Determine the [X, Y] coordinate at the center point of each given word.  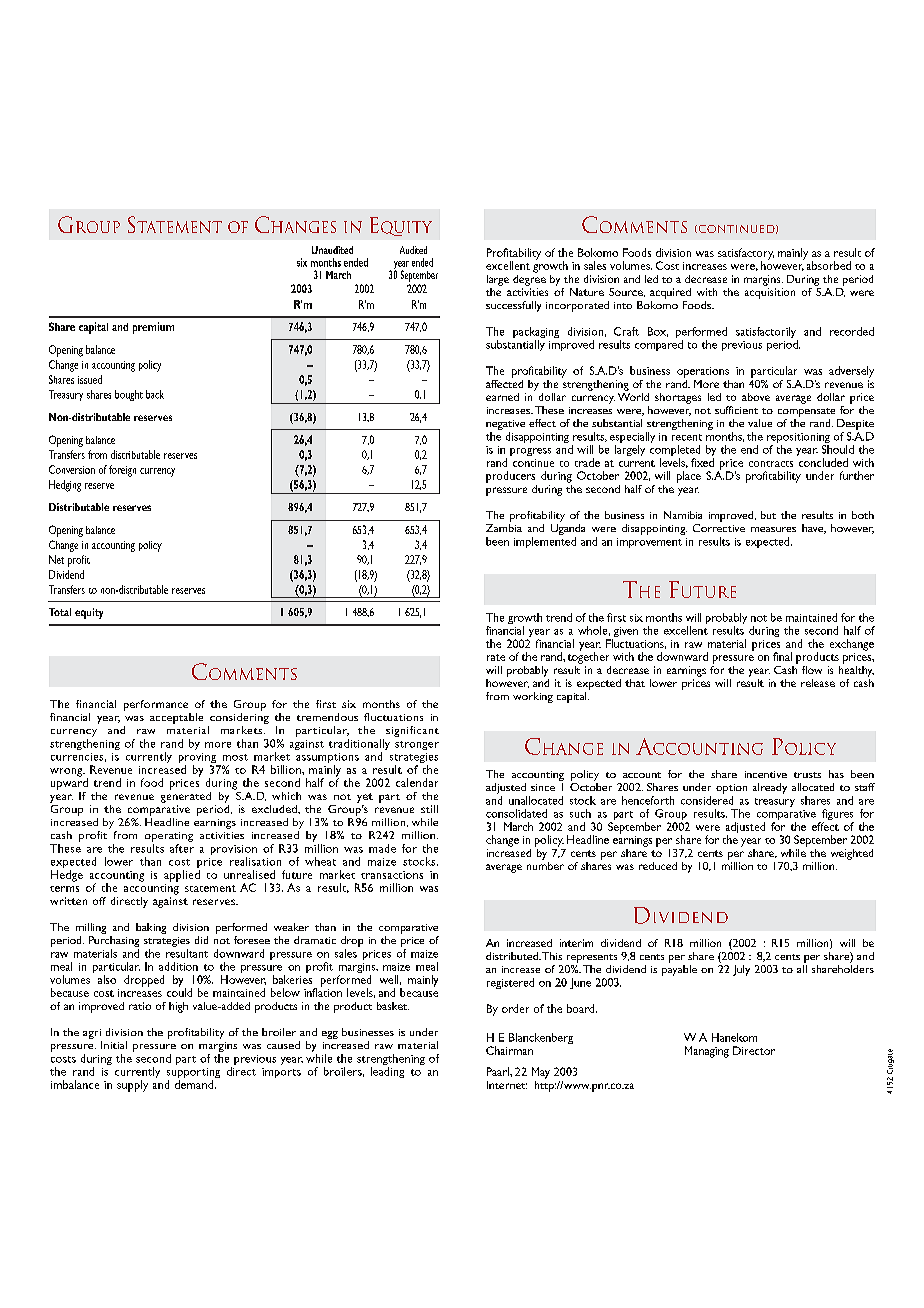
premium [153, 328]
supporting [193, 1074]
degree [529, 279]
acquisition [770, 293]
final [782, 656]
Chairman [509, 1050]
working [533, 697]
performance [156, 705]
